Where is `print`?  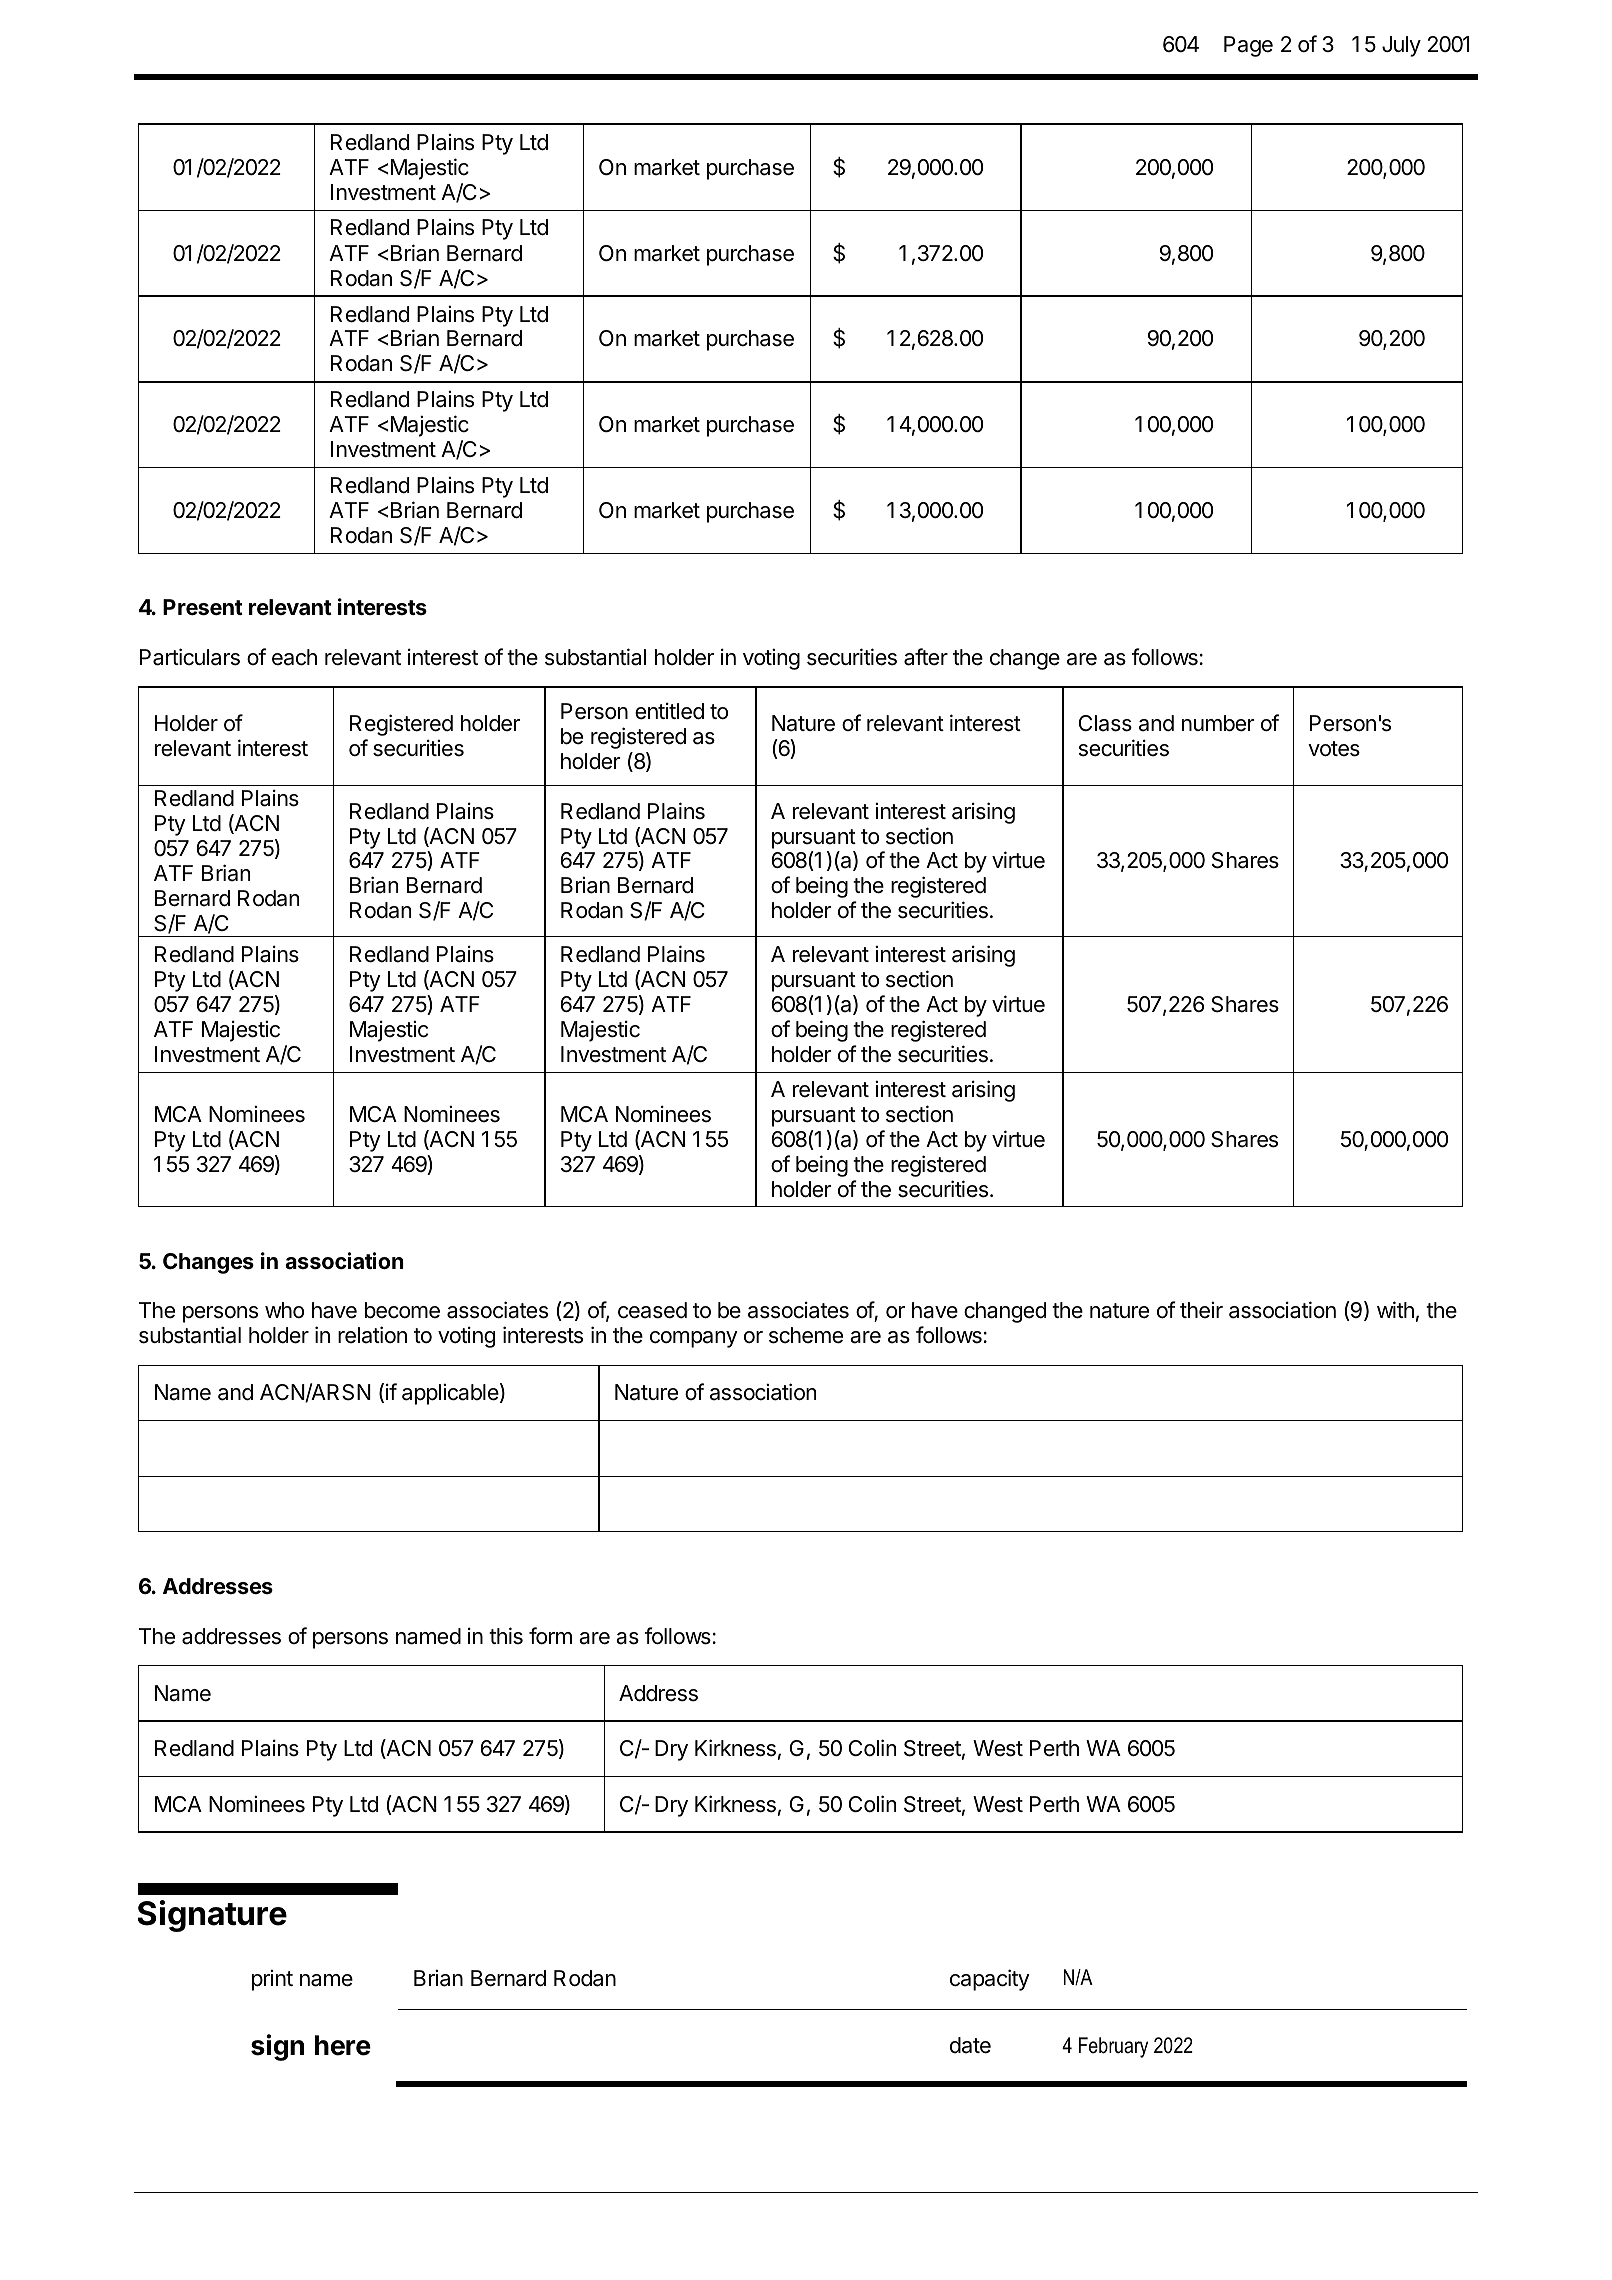
print is located at coordinates (272, 1980).
